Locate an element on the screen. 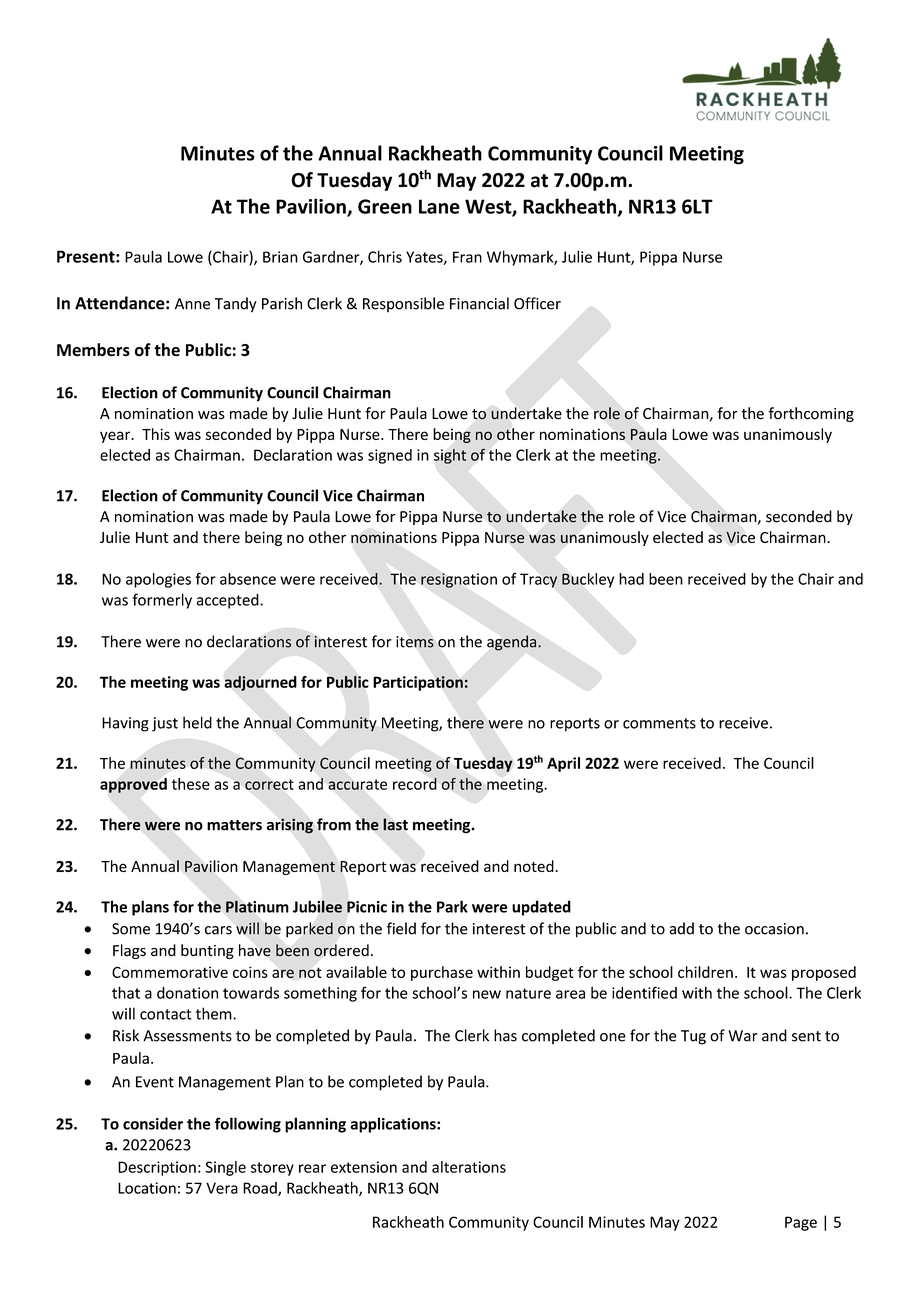 This screenshot has width=924, height=1308. Fran is located at coordinates (467, 257).
